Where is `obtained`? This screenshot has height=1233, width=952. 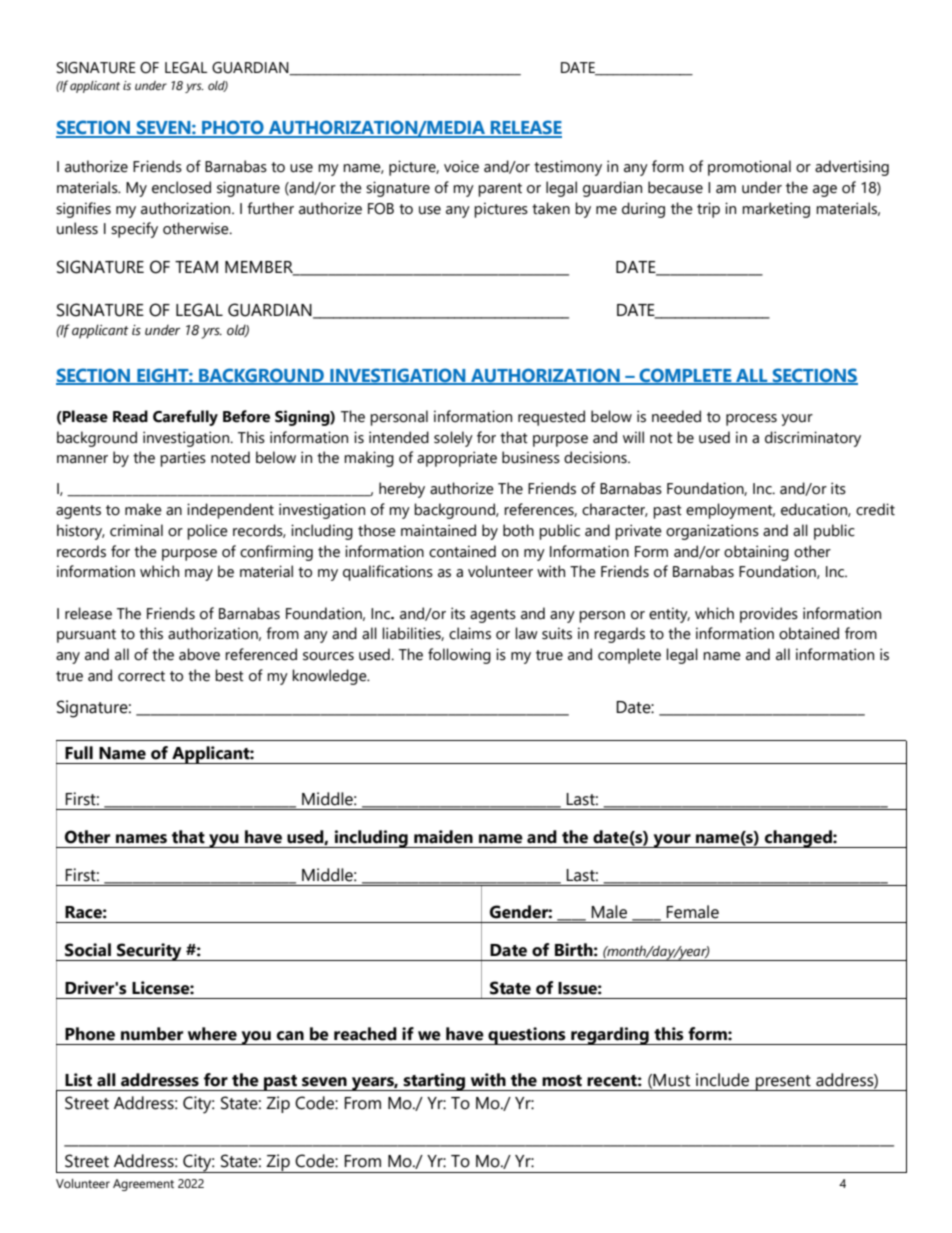
obtained is located at coordinates (809, 633).
